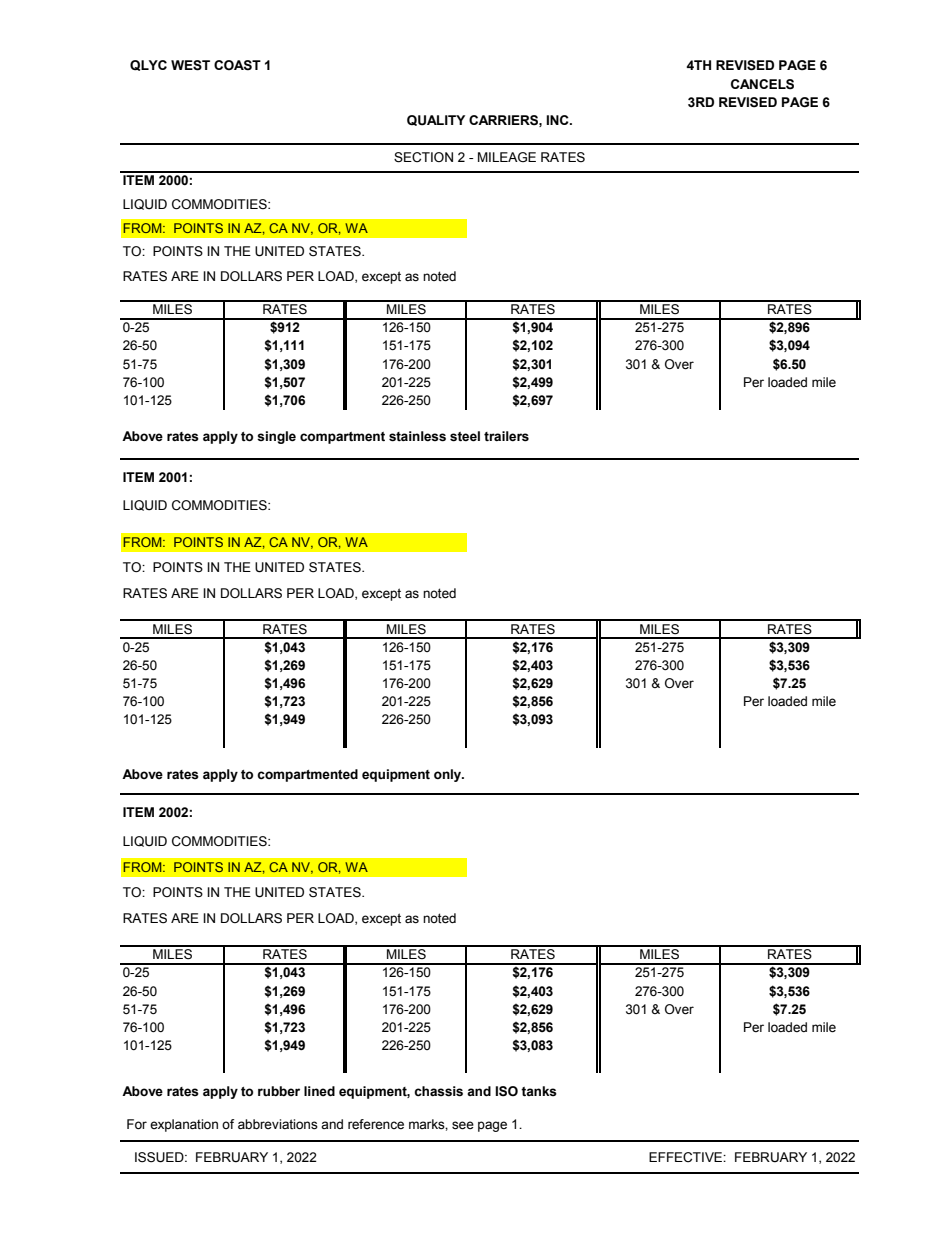  I want to click on steel, so click(465, 436).
